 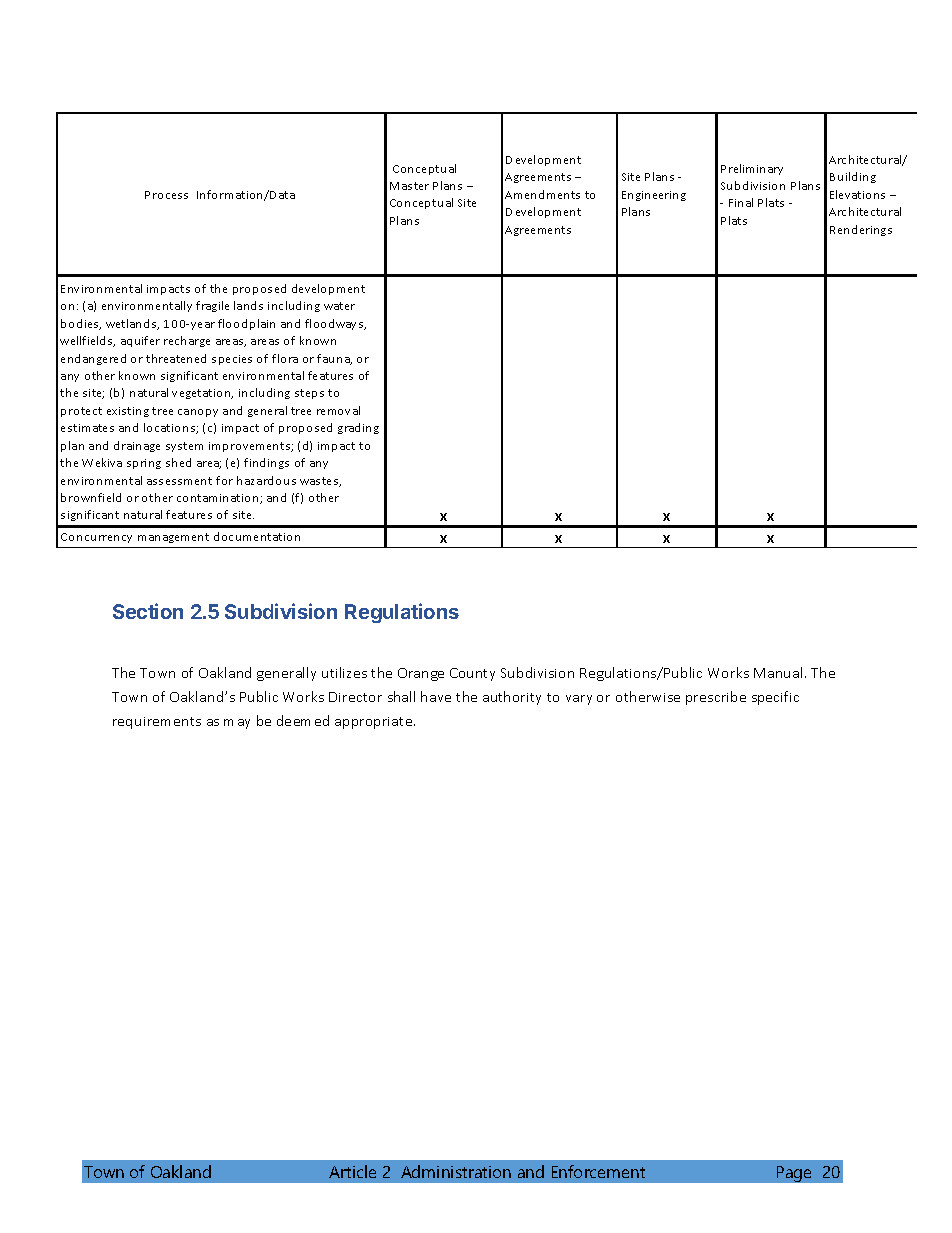 What do you see at coordinates (778, 672) in the screenshot?
I see `Manual` at bounding box center [778, 672].
